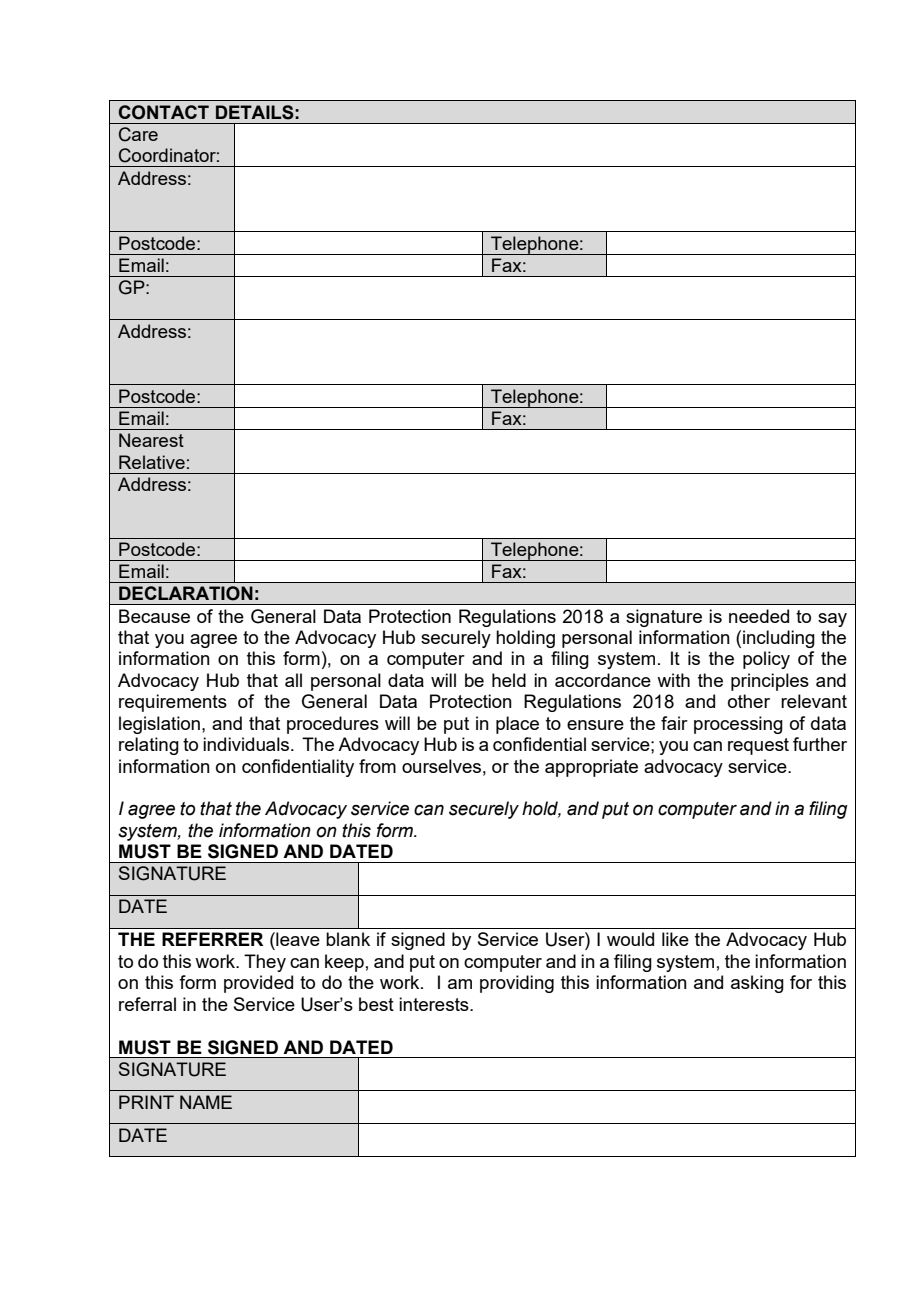 The height and width of the document is (1307, 924). What do you see at coordinates (435, 1004) in the document?
I see `interests` at bounding box center [435, 1004].
